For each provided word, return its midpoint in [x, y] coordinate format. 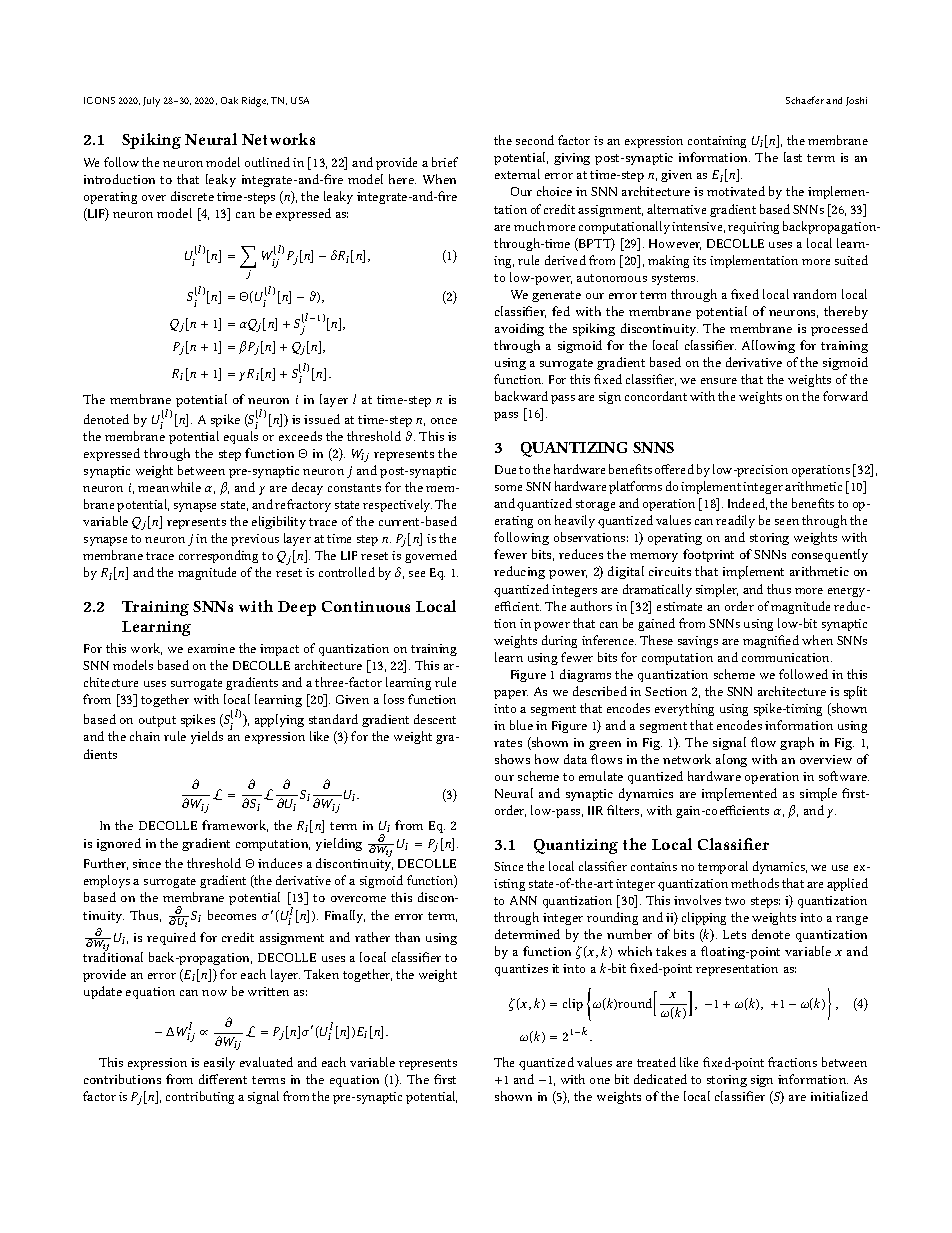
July [151, 102]
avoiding [519, 329]
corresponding [218, 556]
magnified [771, 641]
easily [219, 1063]
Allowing [768, 346]
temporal [723, 867]
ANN [523, 900]
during [559, 641]
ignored [119, 844]
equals [241, 437]
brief [445, 162]
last [793, 157]
